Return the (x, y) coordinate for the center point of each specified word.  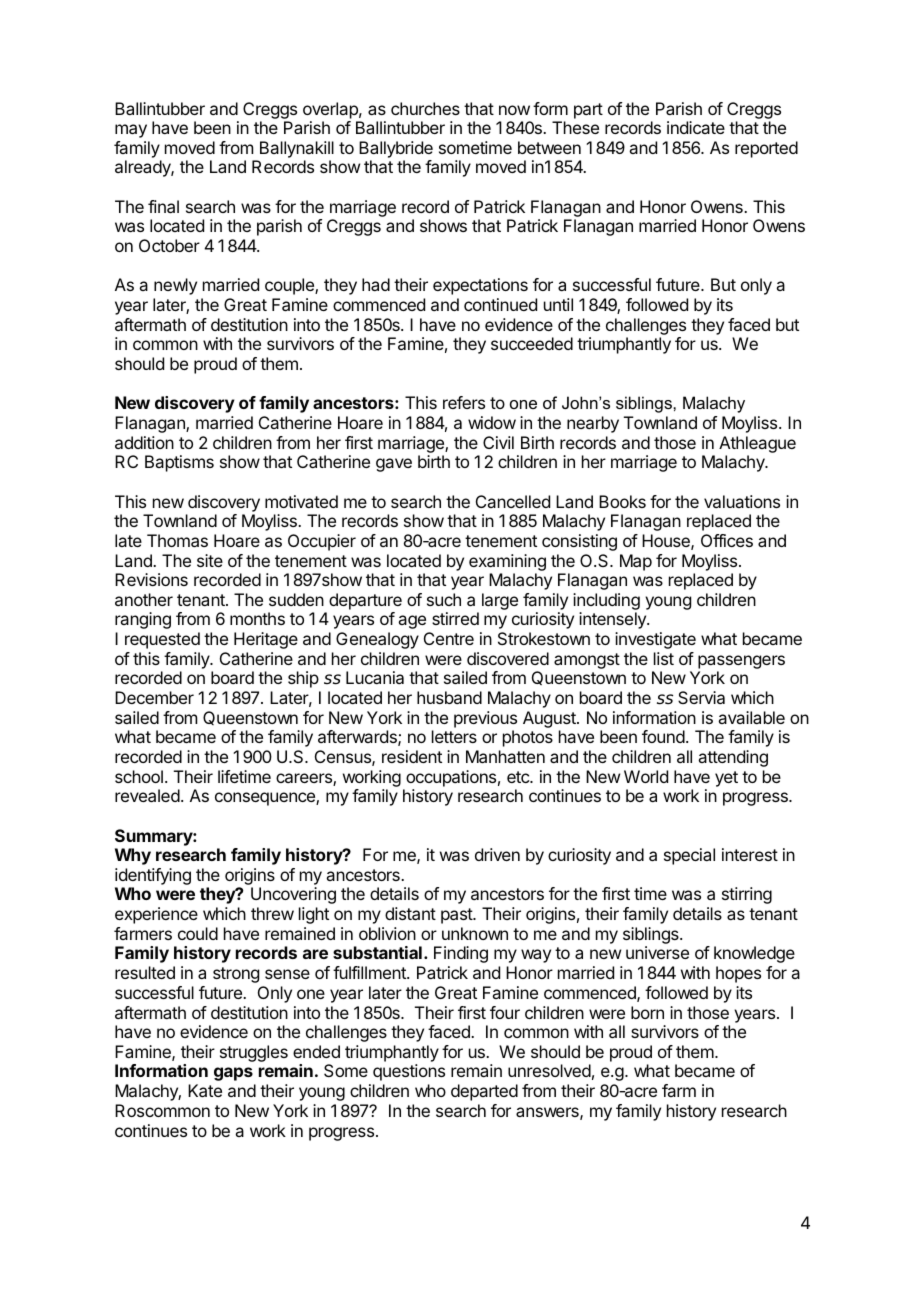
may (131, 131)
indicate (696, 127)
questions (409, 1072)
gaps (233, 1074)
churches (425, 108)
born (647, 1012)
